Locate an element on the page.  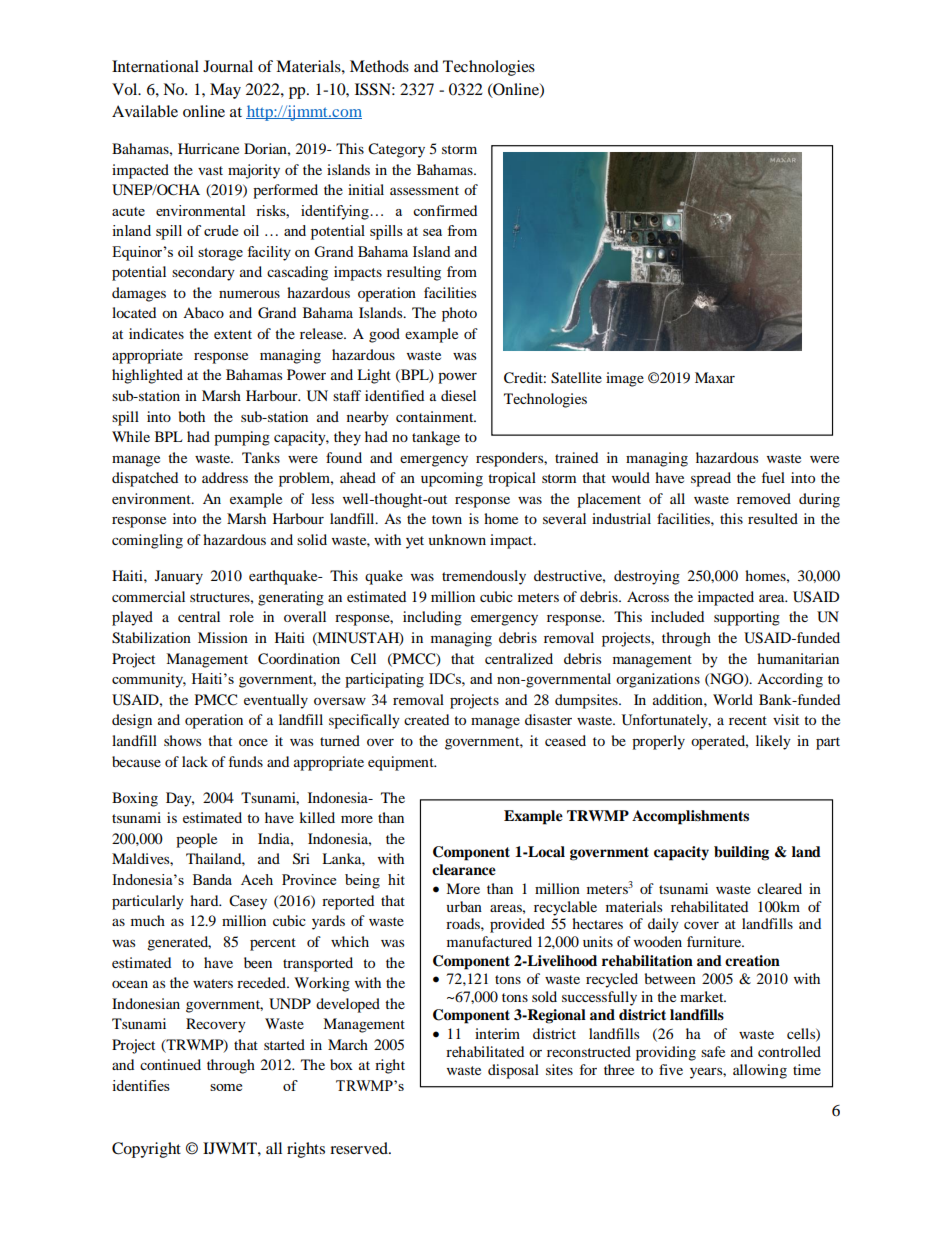
some is located at coordinates (226, 1087).
